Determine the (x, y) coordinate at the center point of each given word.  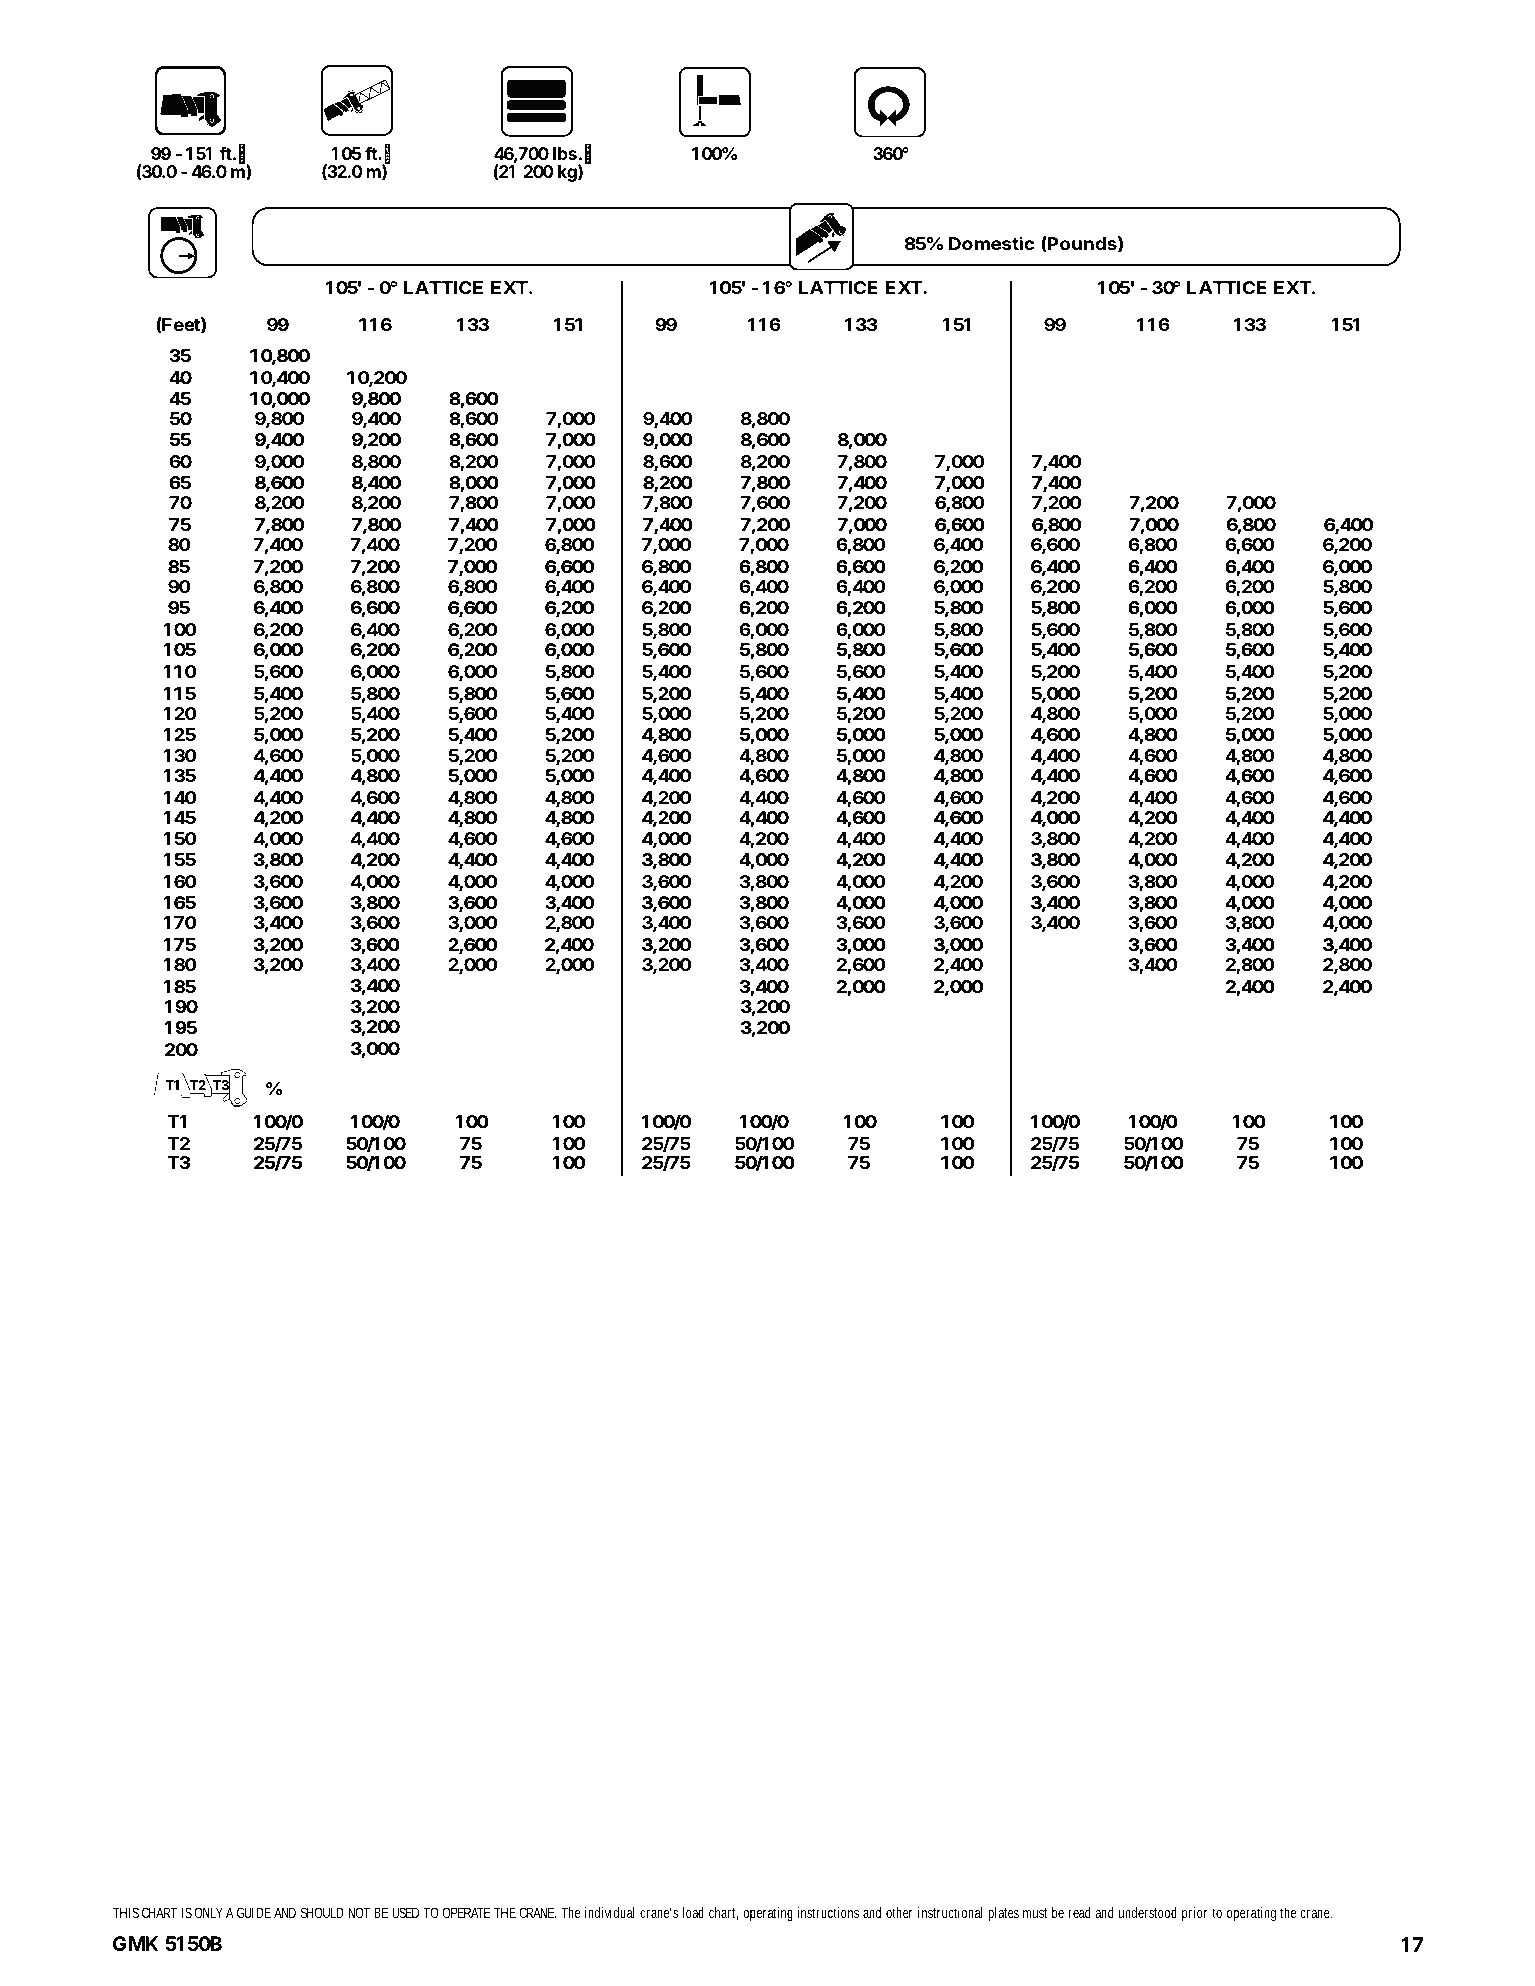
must (1035, 1913)
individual (610, 1912)
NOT (359, 1912)
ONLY (209, 1912)
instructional (950, 1912)
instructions (828, 1912)
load (693, 1912)
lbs (565, 153)
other (899, 1912)
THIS (126, 1912)
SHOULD (322, 1912)
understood (1148, 1912)
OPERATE (467, 1912)
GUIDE (254, 1912)
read (1079, 1912)
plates (1003, 1914)
